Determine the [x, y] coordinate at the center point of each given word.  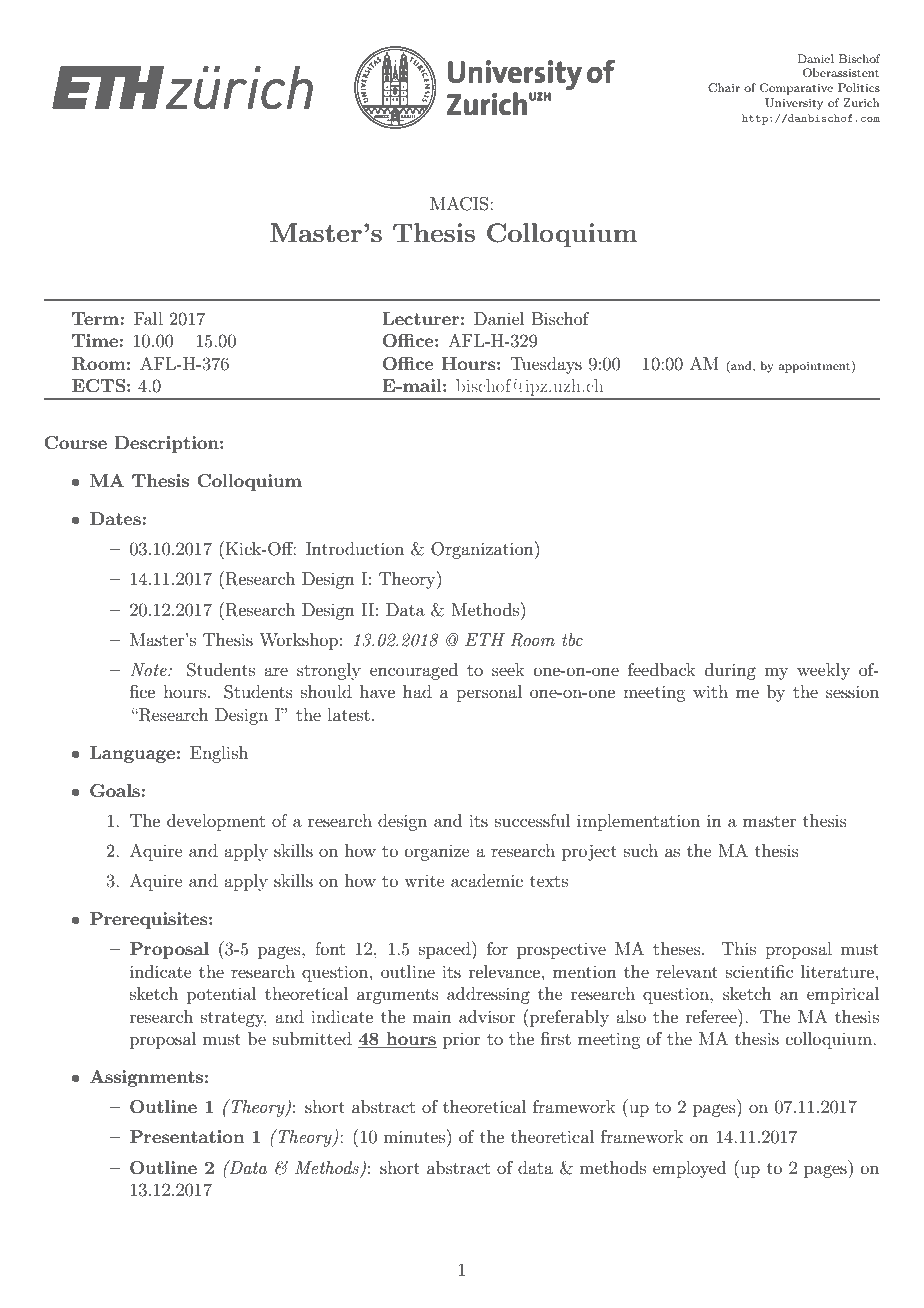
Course [75, 443]
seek [508, 669]
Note [149, 669]
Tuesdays [546, 365]
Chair [724, 88]
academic [487, 880]
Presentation [187, 1136]
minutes [416, 1136]
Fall [148, 318]
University [794, 104]
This [738, 948]
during [730, 671]
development [216, 822]
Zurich [861, 102]
